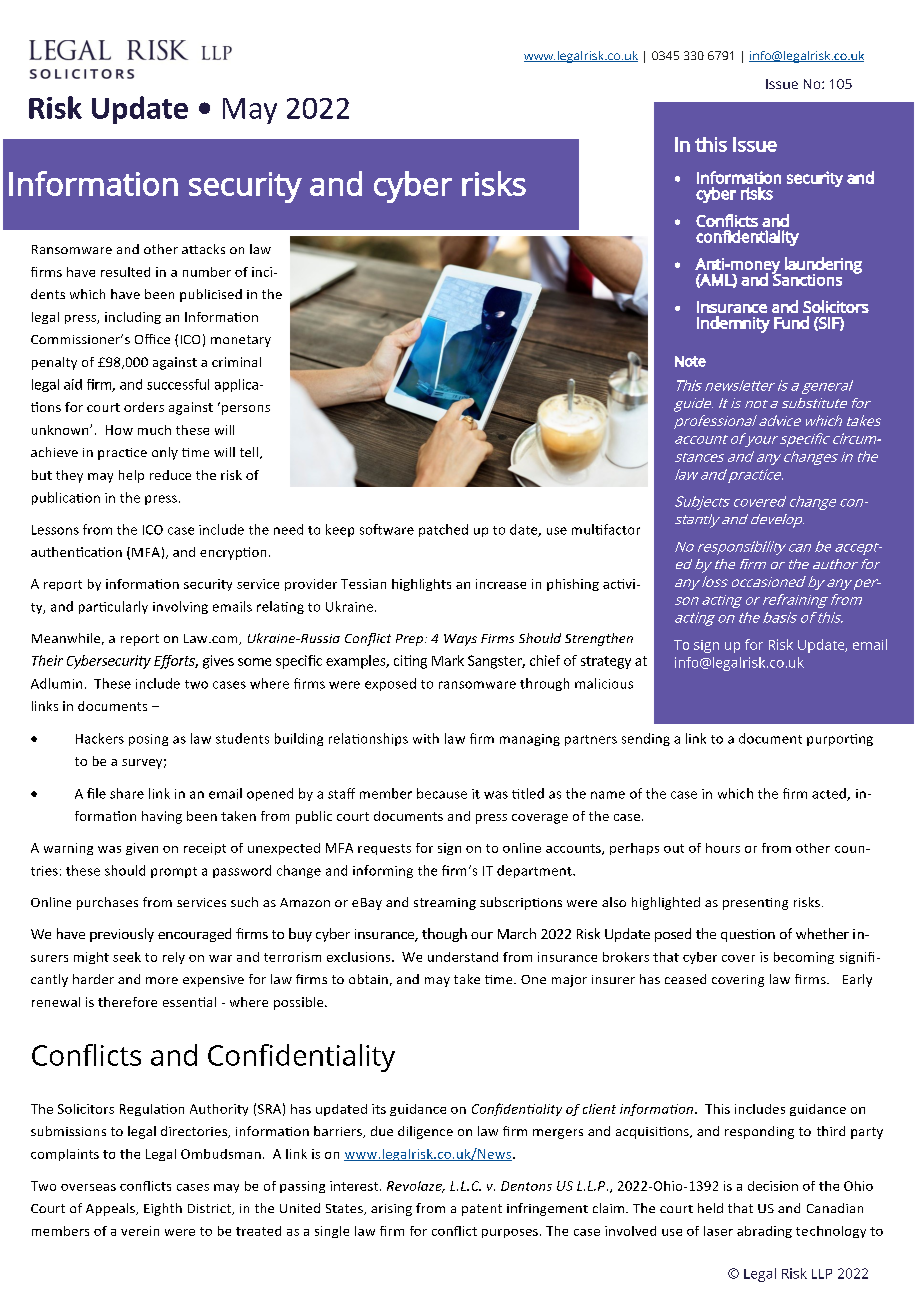 The height and width of the image is (1308, 924). What do you see at coordinates (113, 607) in the image?
I see `particularly` at bounding box center [113, 607].
